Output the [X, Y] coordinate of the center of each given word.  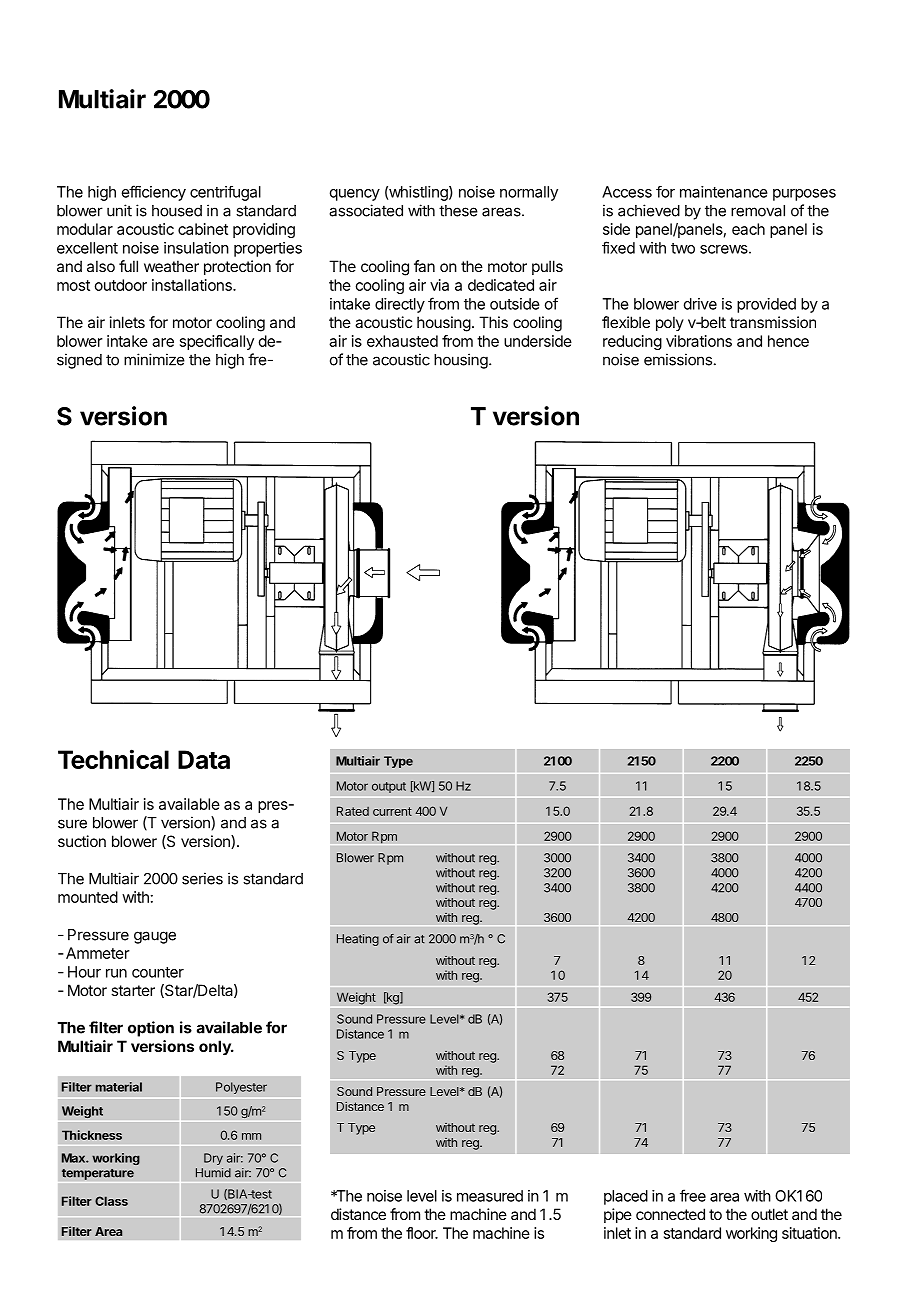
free [693, 1195]
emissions [678, 359]
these [458, 211]
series [202, 878]
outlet [769, 1214]
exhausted [402, 341]
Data [204, 759]
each [748, 229]
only [216, 1048]
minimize [154, 359]
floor [422, 1233]
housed [177, 211]
